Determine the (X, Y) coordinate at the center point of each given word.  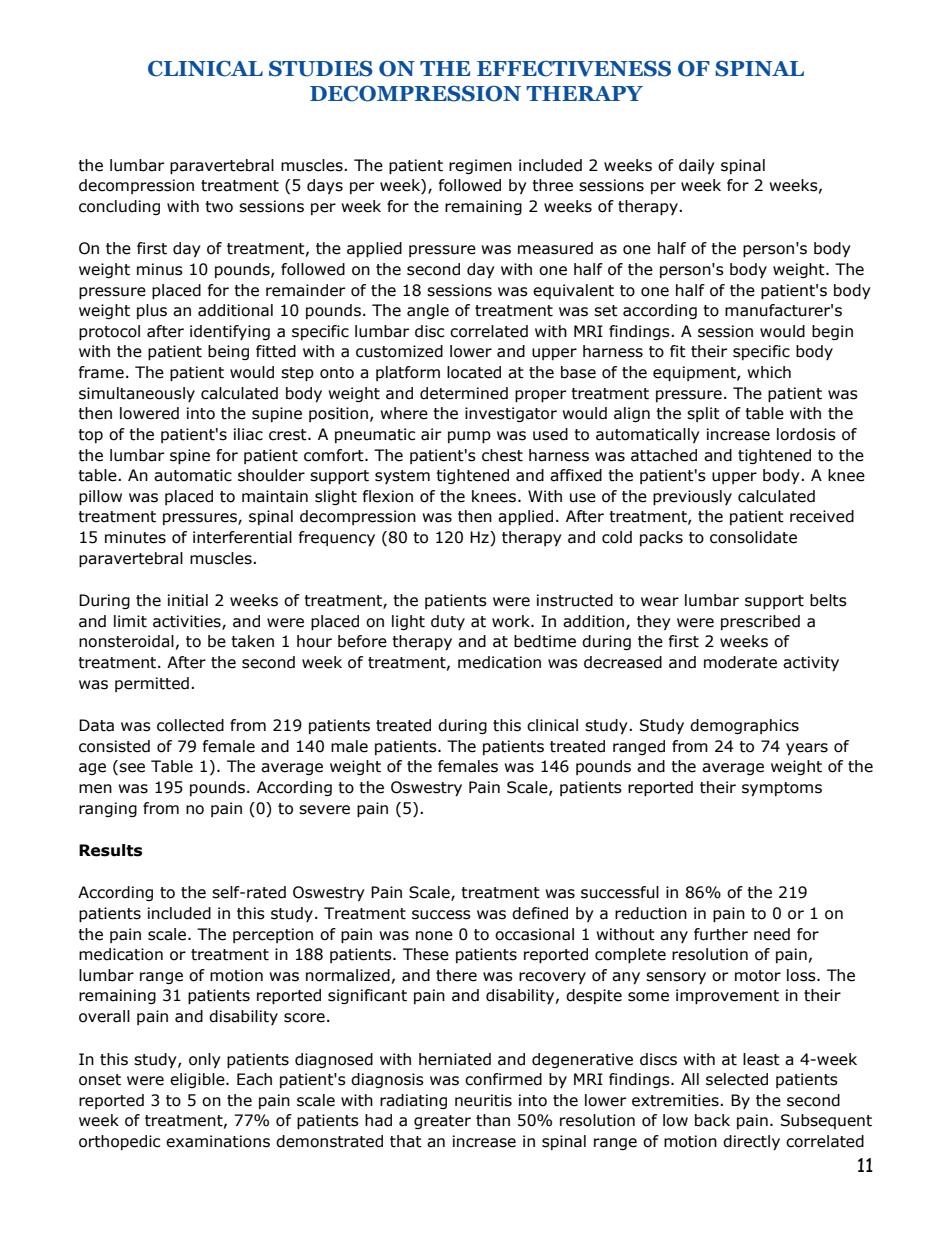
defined (540, 913)
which (769, 372)
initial (188, 600)
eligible (198, 1080)
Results (110, 850)
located (474, 372)
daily (697, 166)
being (228, 352)
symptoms (782, 789)
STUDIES (321, 68)
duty (448, 622)
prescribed (760, 622)
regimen (480, 166)
